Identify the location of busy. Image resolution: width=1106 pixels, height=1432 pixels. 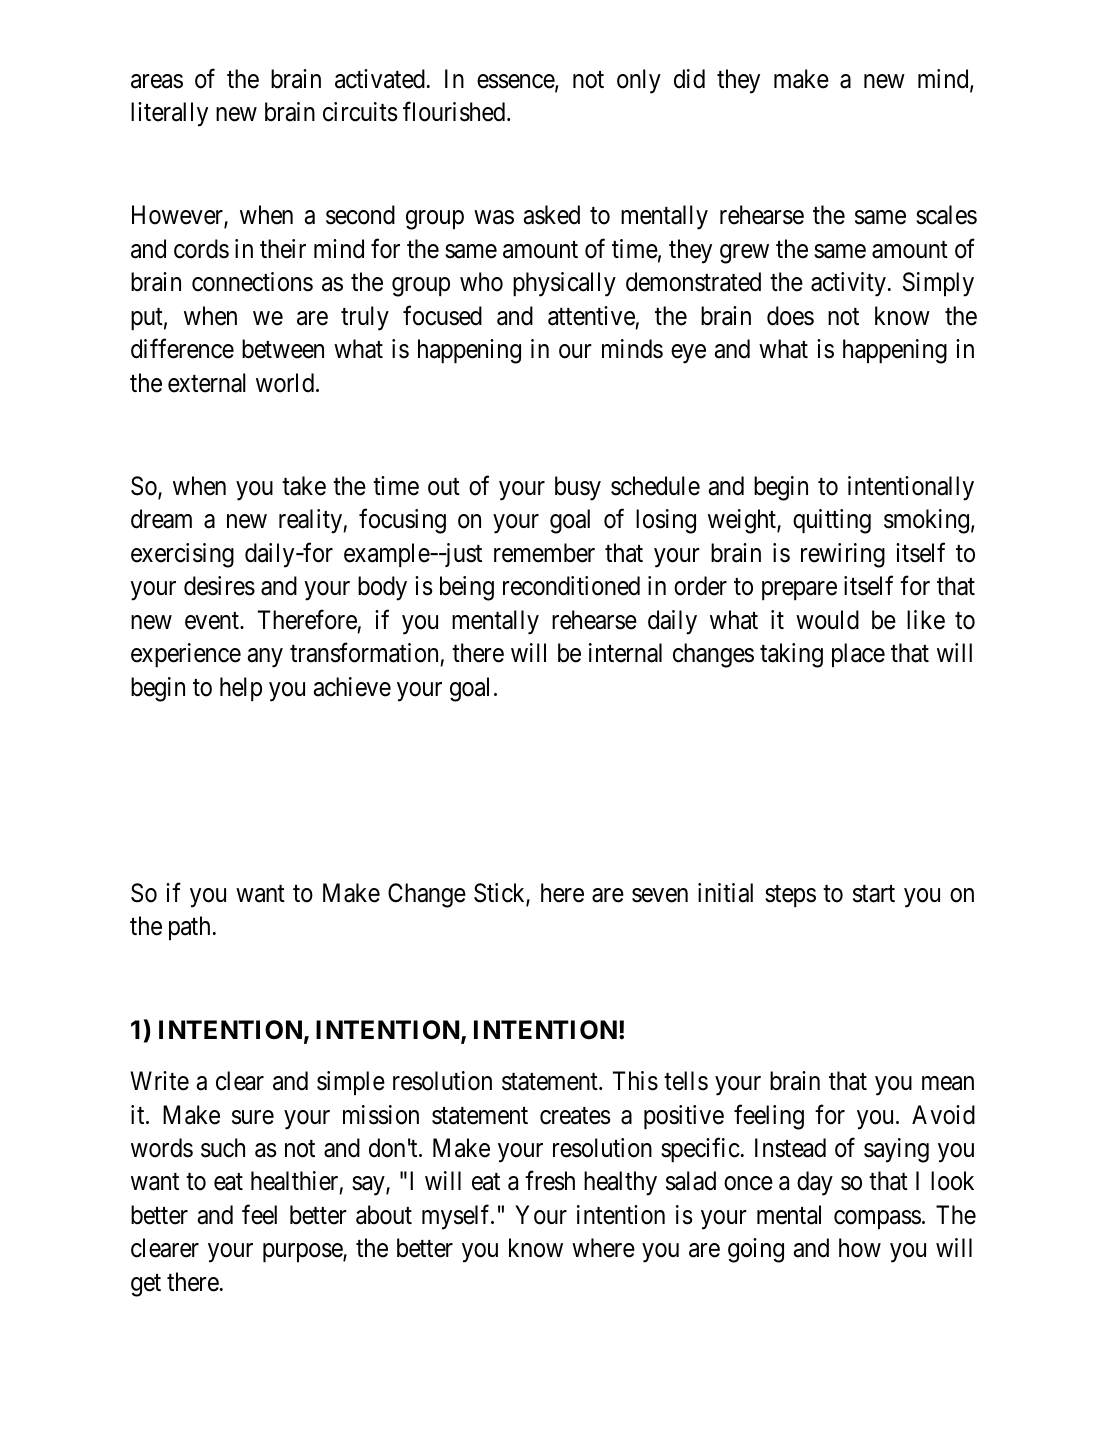
(578, 488).
